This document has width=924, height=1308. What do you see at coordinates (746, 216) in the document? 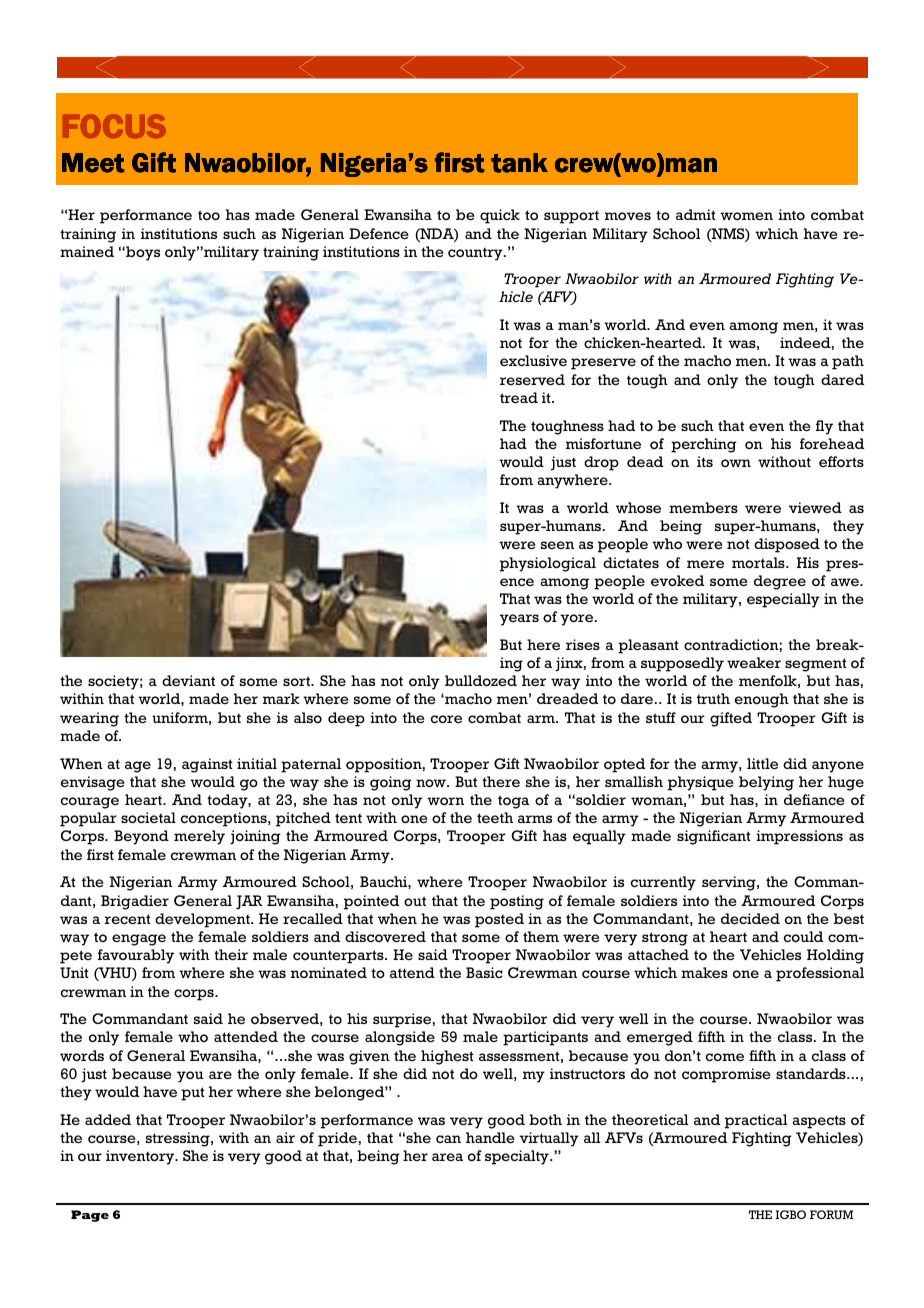
I see `women` at bounding box center [746, 216].
